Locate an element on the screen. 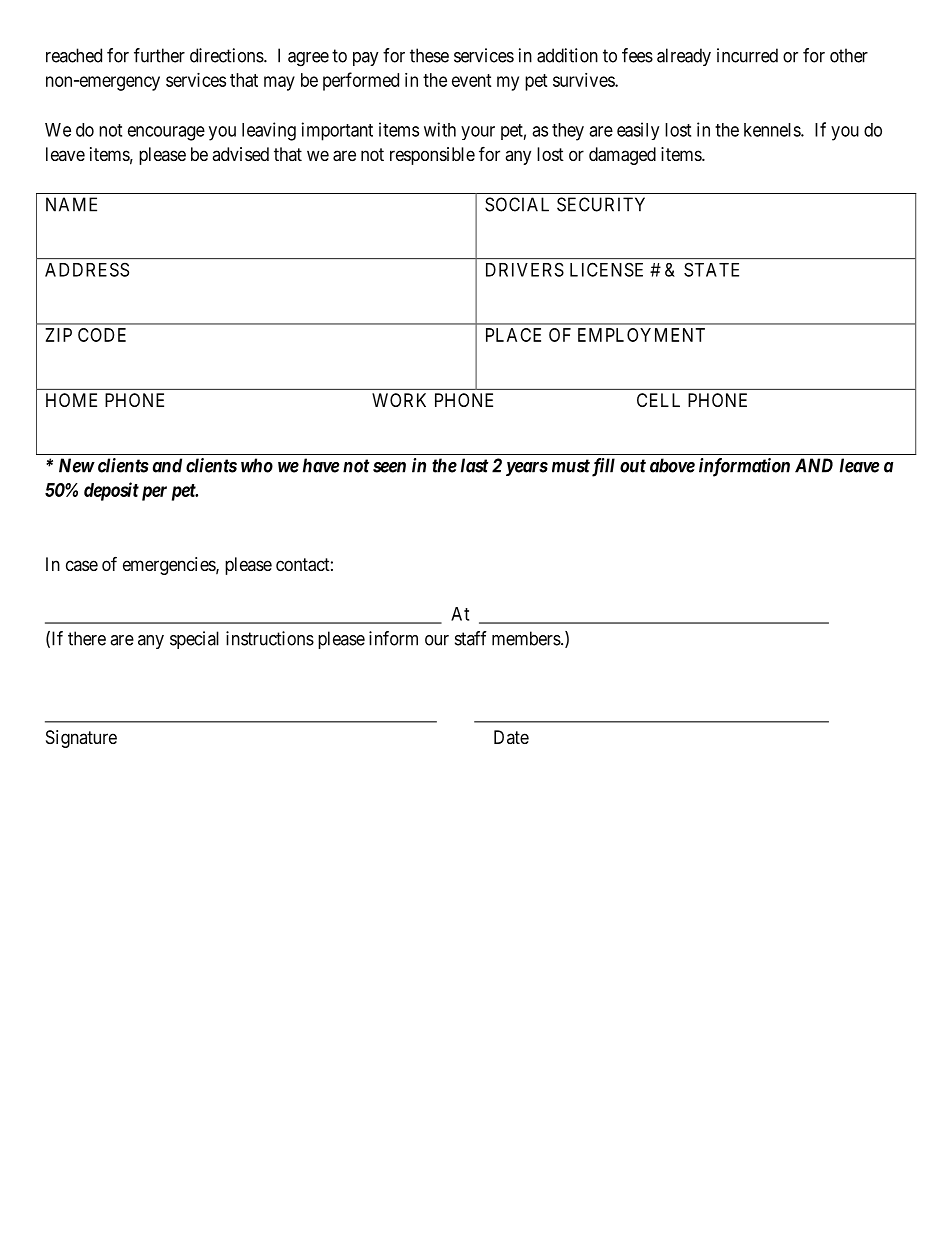 The height and width of the screenshot is (1233, 952). above is located at coordinates (672, 465).
